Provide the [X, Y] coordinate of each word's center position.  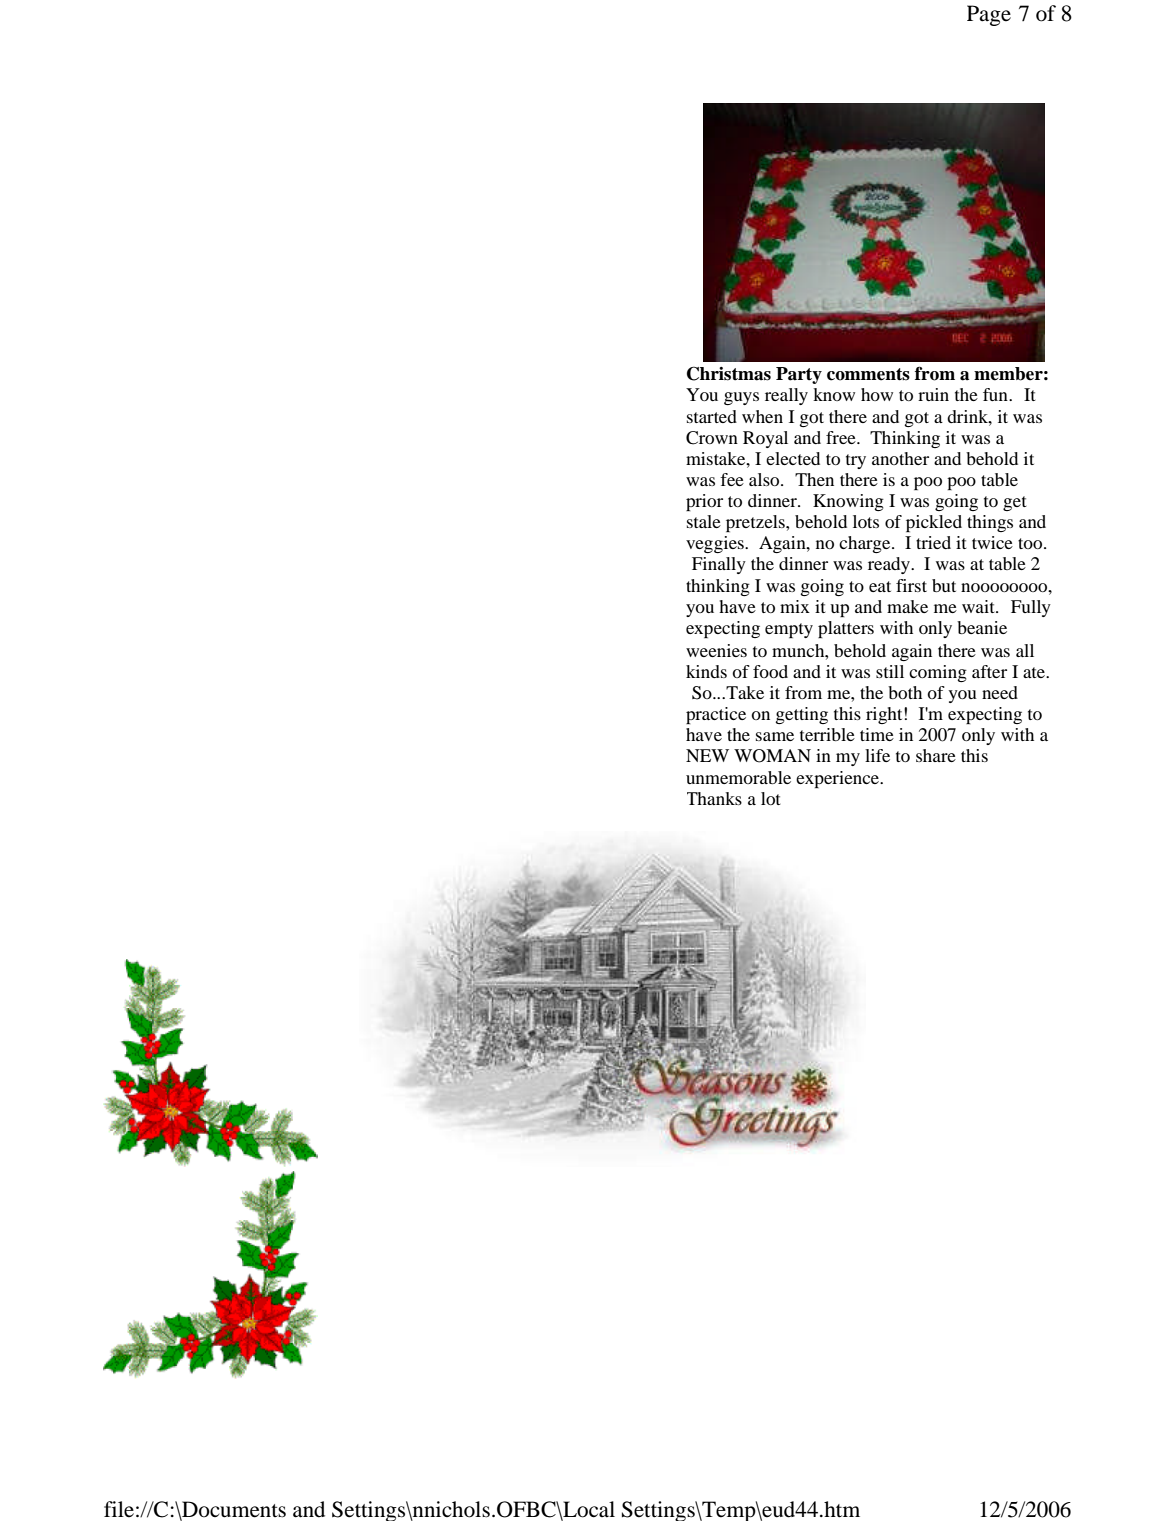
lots [866, 521]
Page [989, 15]
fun [996, 394]
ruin [933, 394]
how [877, 394]
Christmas [729, 373]
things [990, 523]
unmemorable [738, 777]
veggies [716, 544]
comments [868, 374]
